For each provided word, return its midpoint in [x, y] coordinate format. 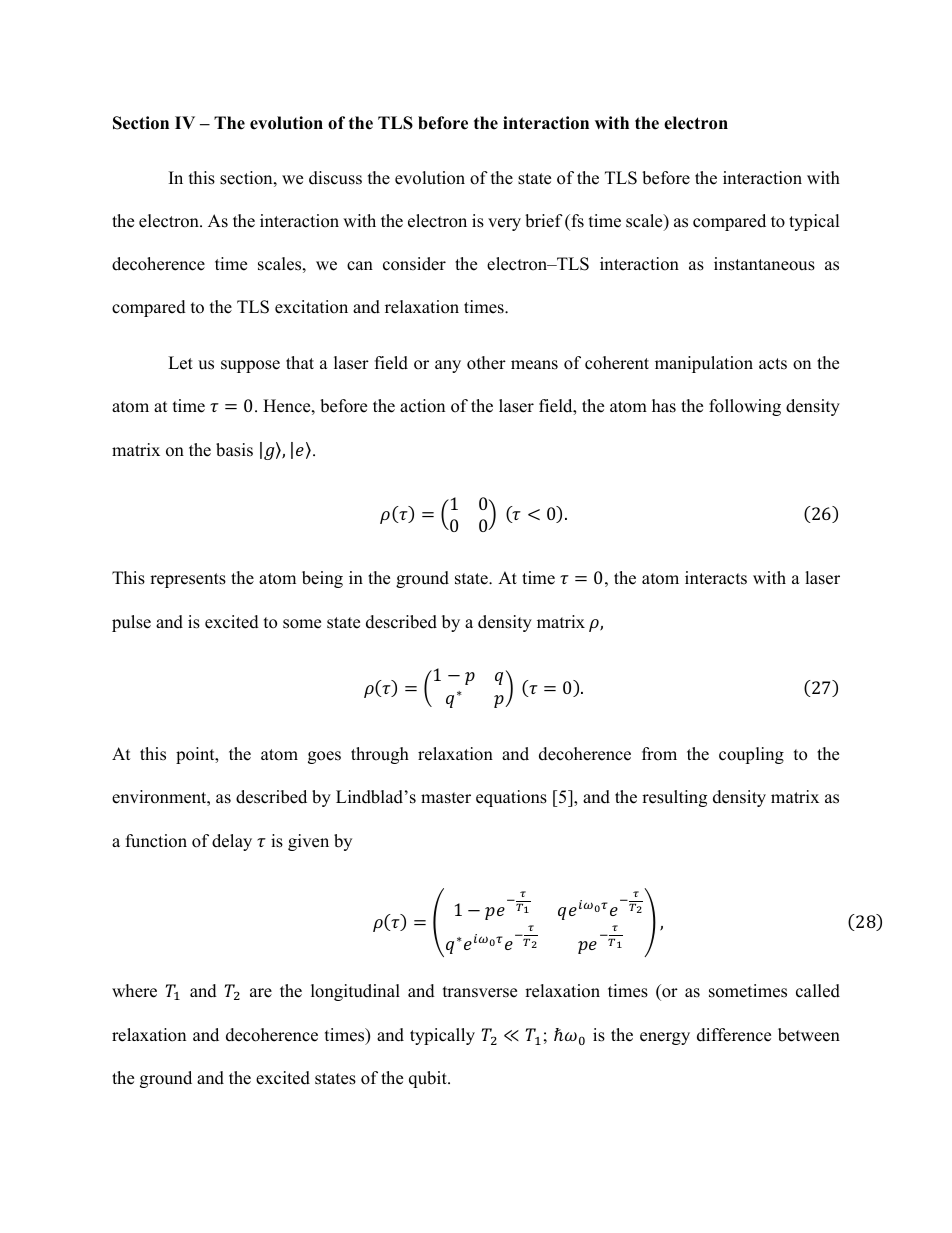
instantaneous [764, 264]
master [446, 798]
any [448, 366]
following [745, 407]
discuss [335, 178]
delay [232, 842]
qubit [429, 1079]
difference [734, 1035]
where [134, 991]
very [504, 224]
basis [234, 450]
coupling [751, 755]
